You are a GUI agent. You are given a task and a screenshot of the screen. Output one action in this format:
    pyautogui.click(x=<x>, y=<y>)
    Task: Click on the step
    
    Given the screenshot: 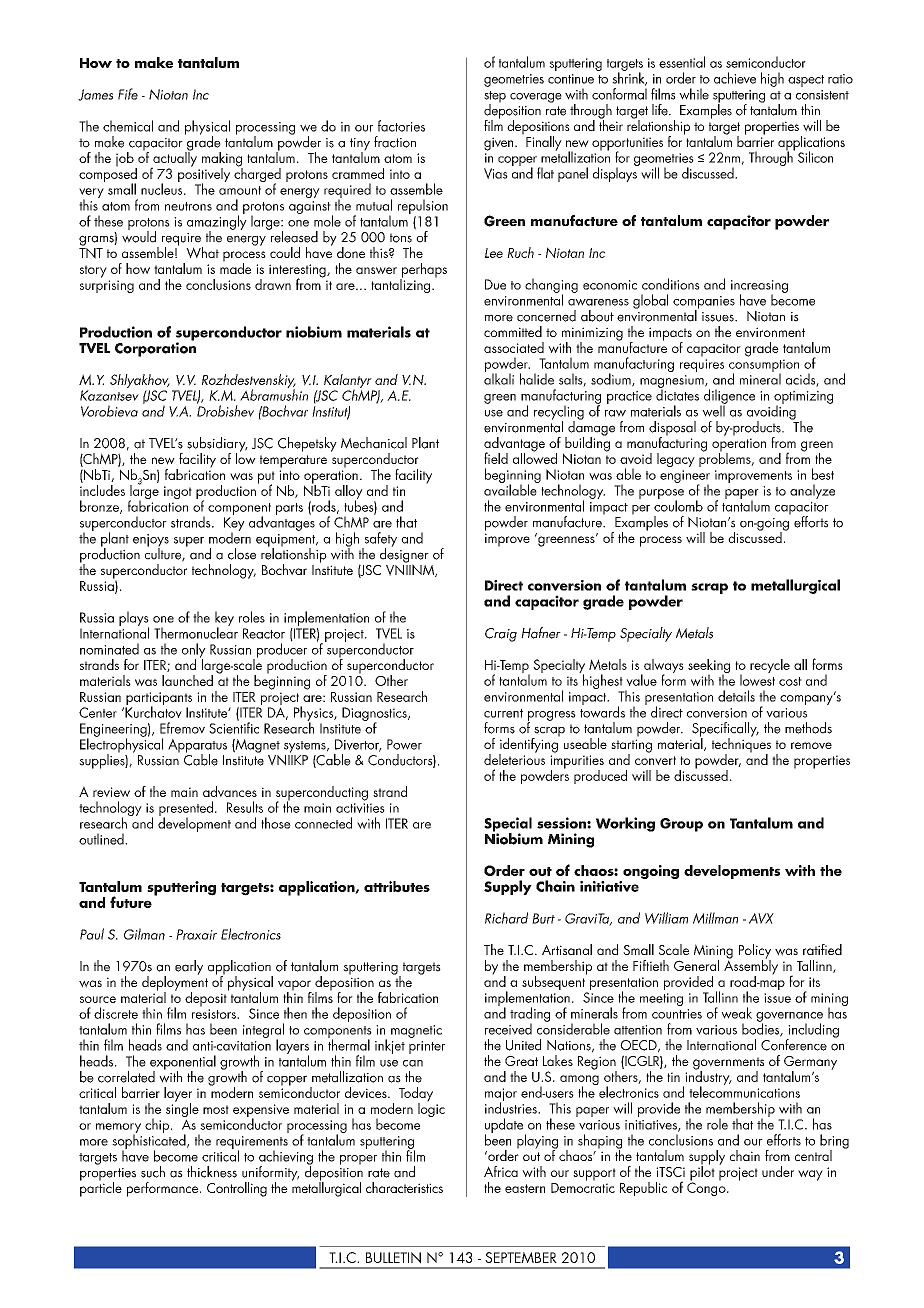 What is the action you would take?
    pyautogui.click(x=495, y=98)
